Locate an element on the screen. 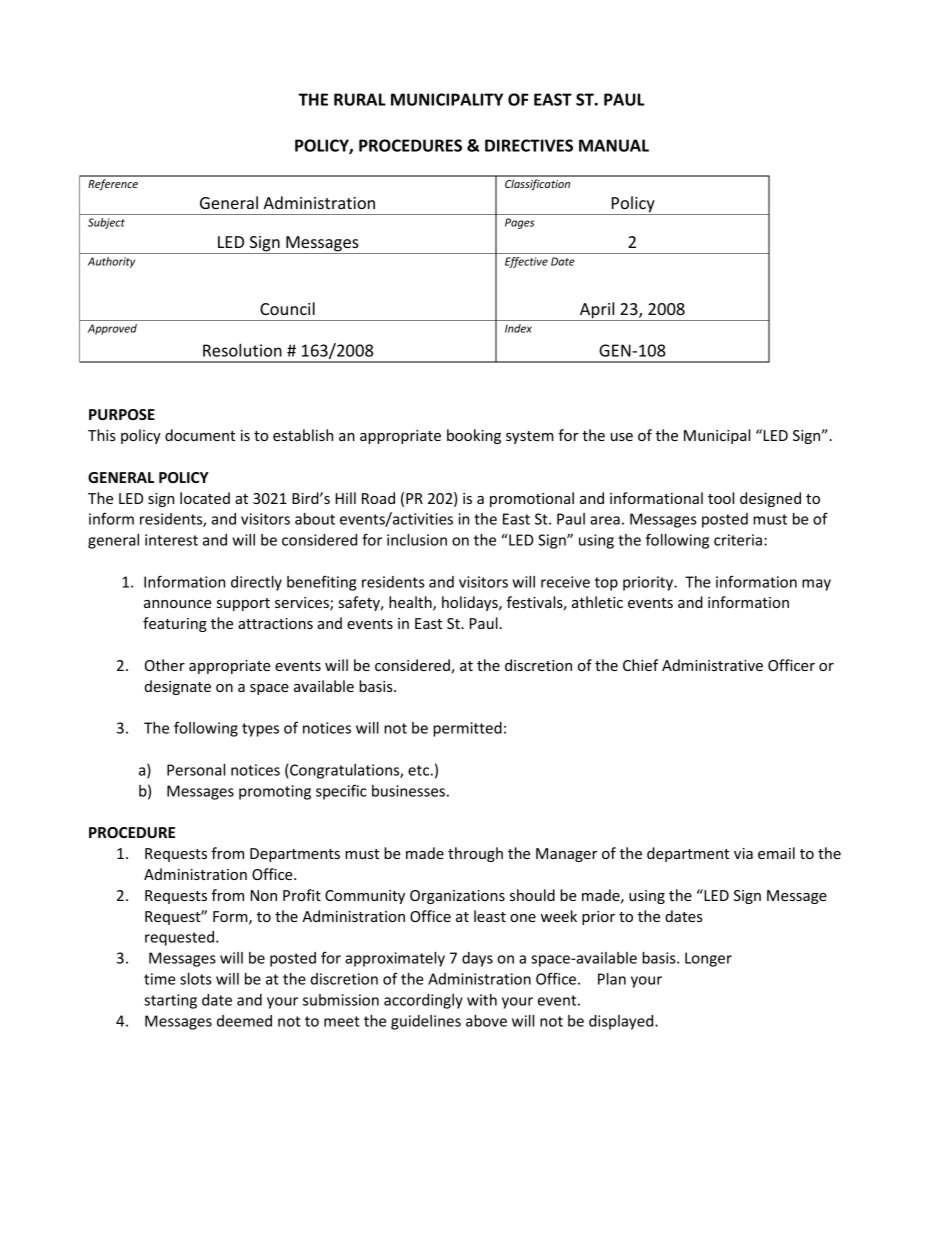 The height and width of the screenshot is (1233, 952). Longer is located at coordinates (708, 959).
